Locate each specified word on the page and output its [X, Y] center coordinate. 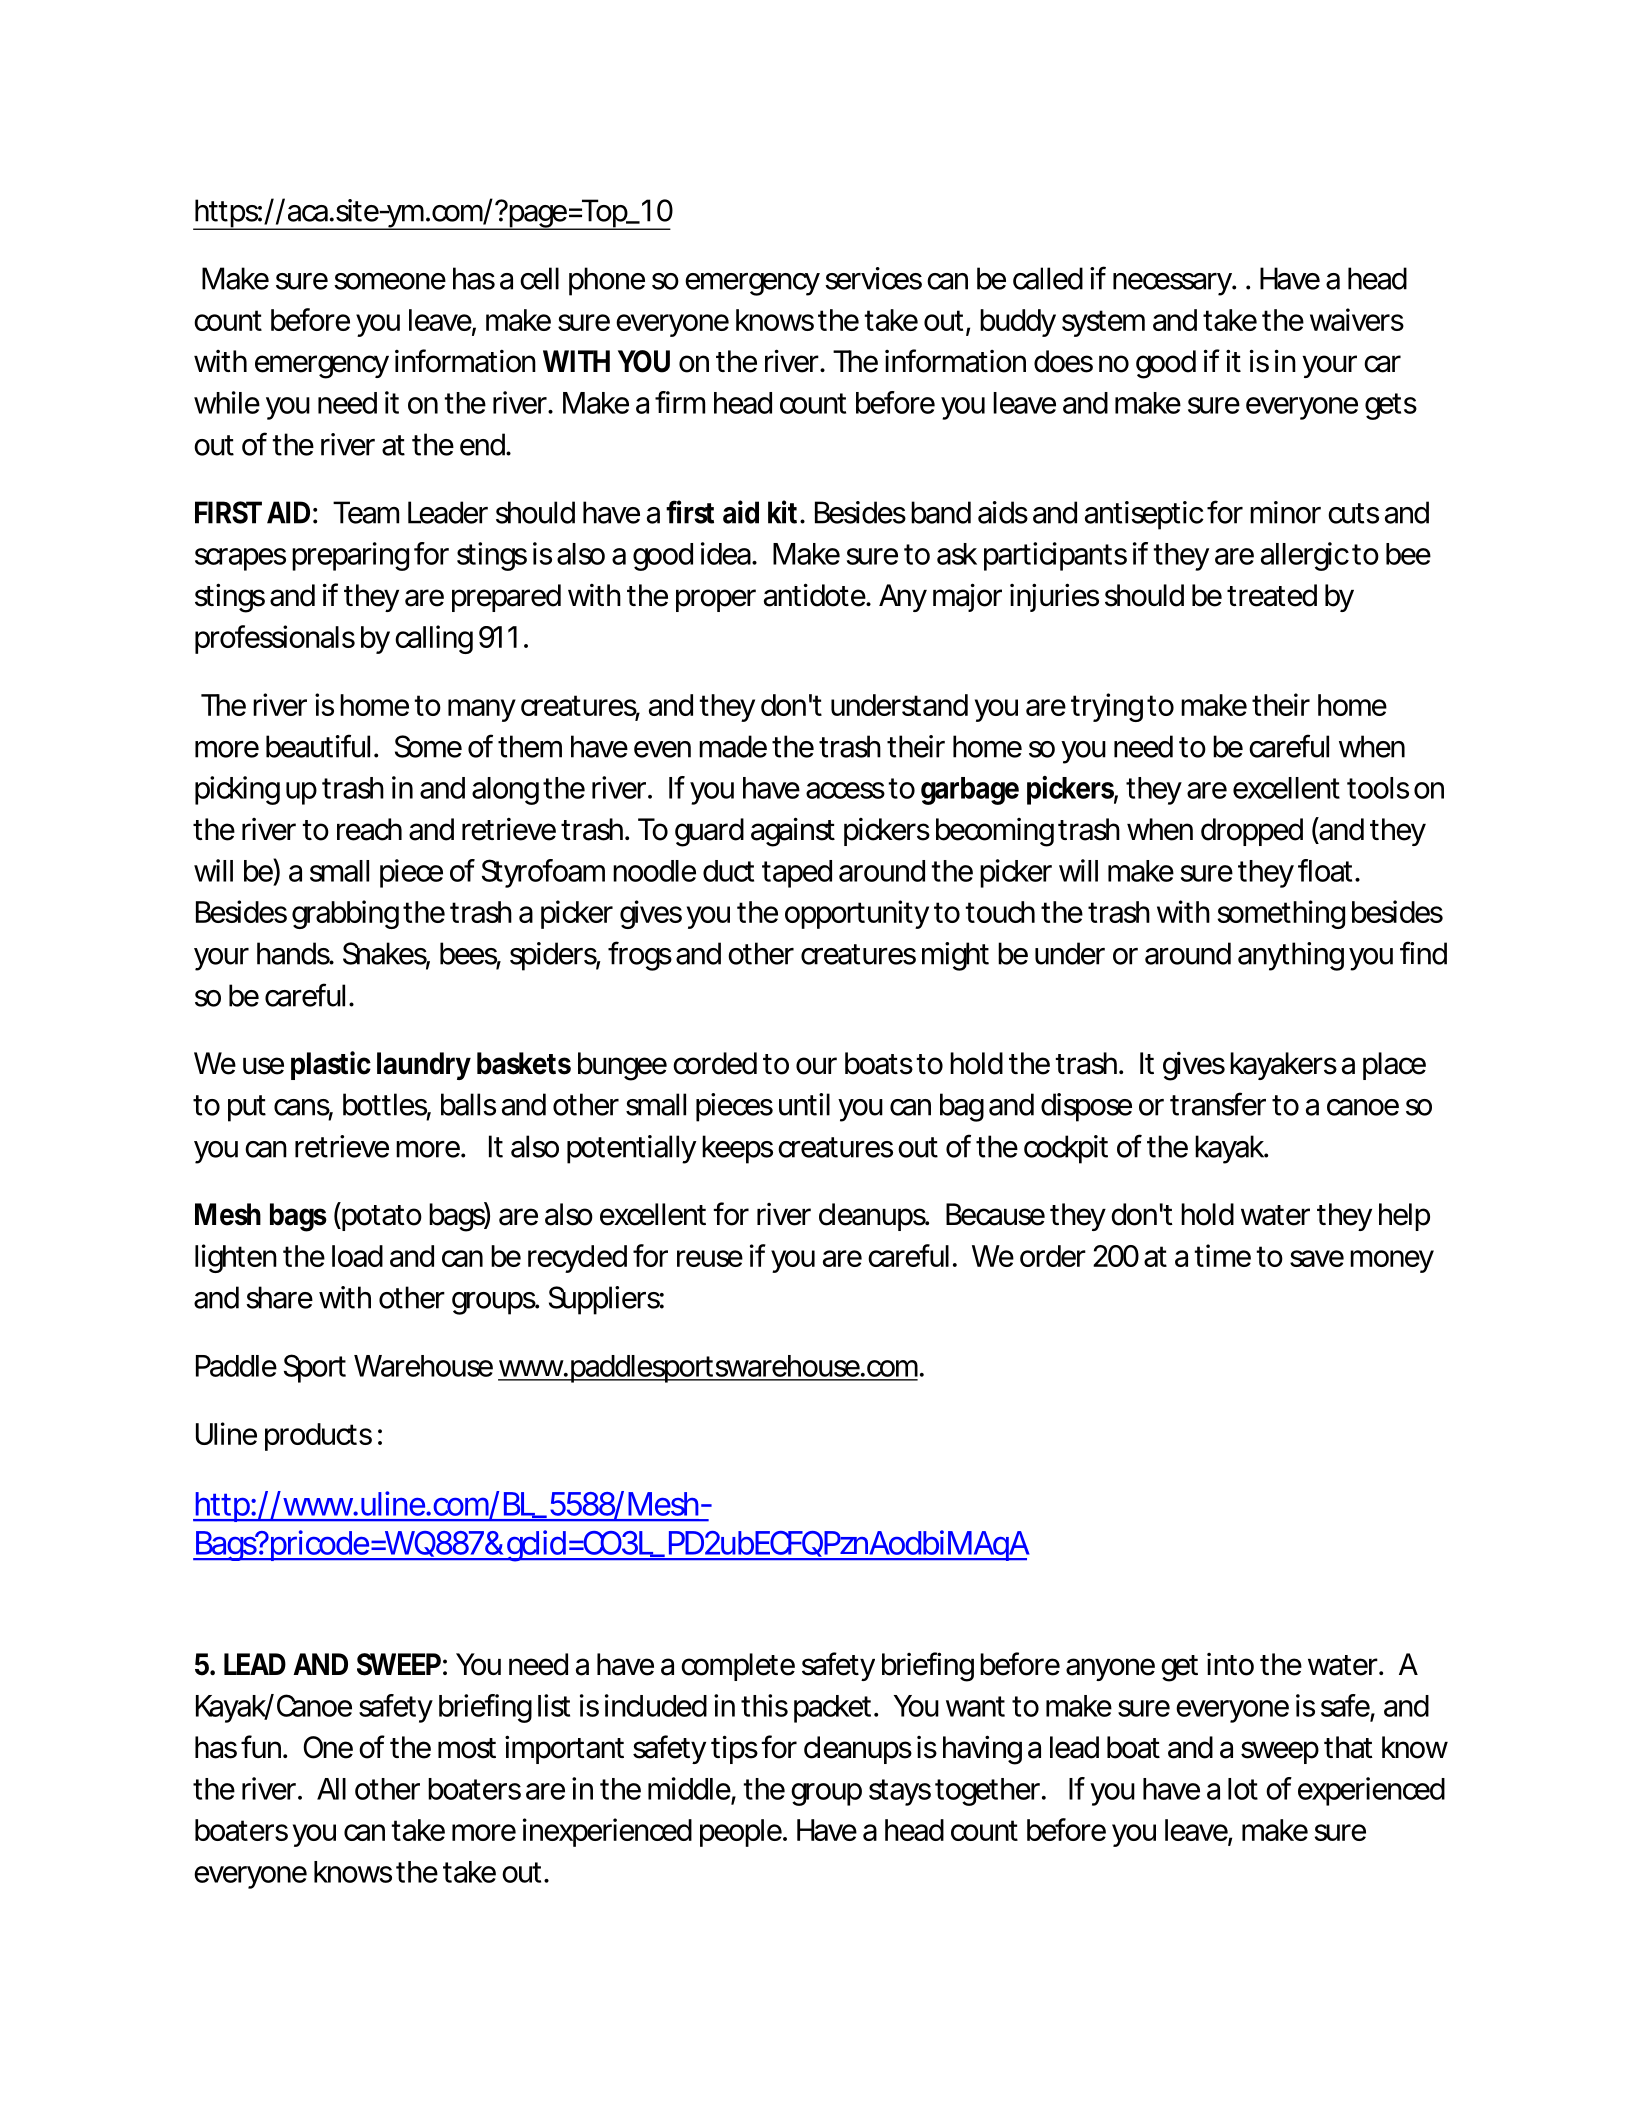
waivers [1357, 319]
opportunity [857, 914]
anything [1291, 956]
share [279, 1297]
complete [738, 1667]
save [1317, 1258]
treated [1272, 595]
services [873, 278]
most [467, 1748]
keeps [737, 1149]
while [227, 402]
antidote [815, 595]
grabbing [345, 914]
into [1230, 1664]
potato [381, 1218]
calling [434, 639]
